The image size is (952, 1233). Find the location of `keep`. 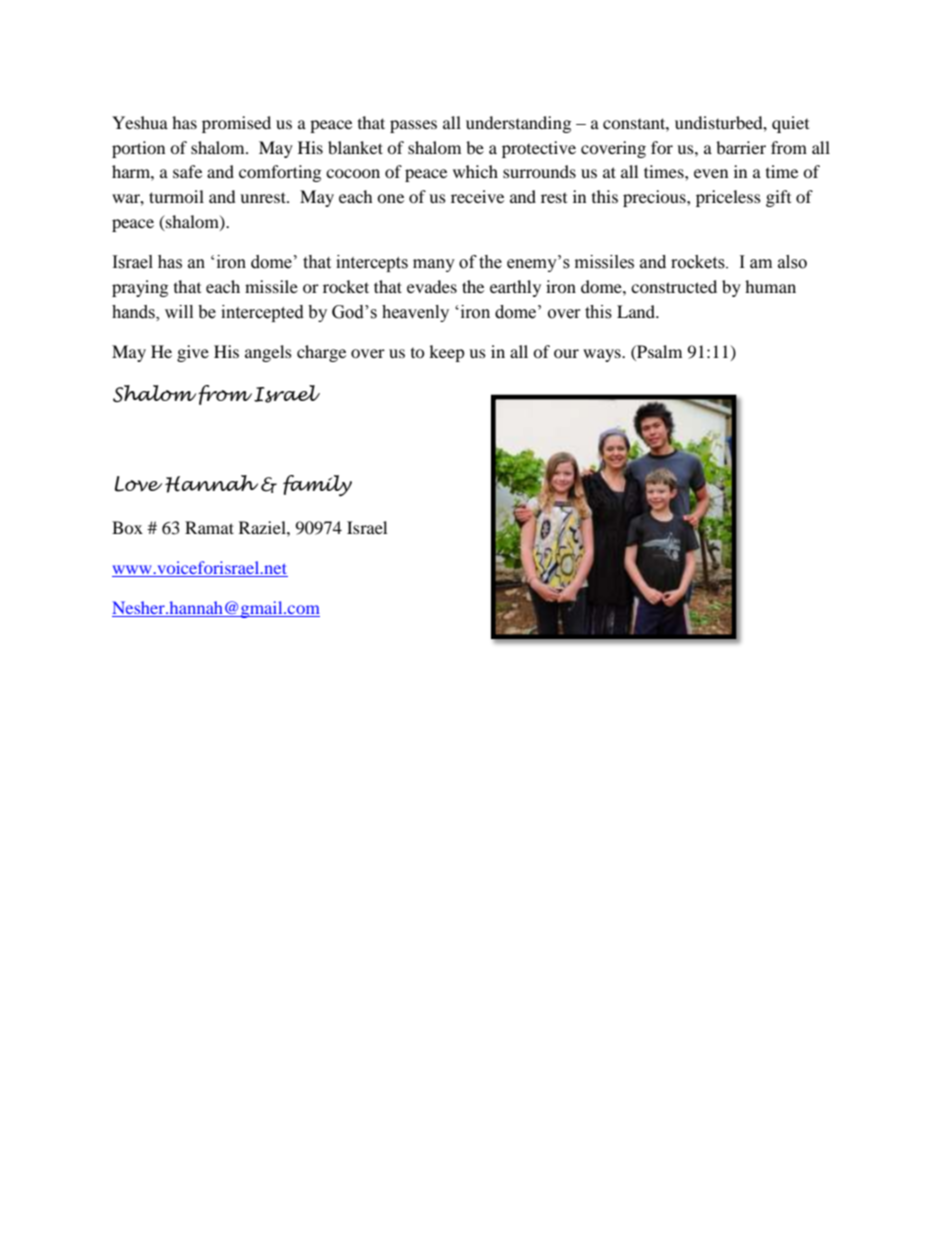

keep is located at coordinates (447, 353).
